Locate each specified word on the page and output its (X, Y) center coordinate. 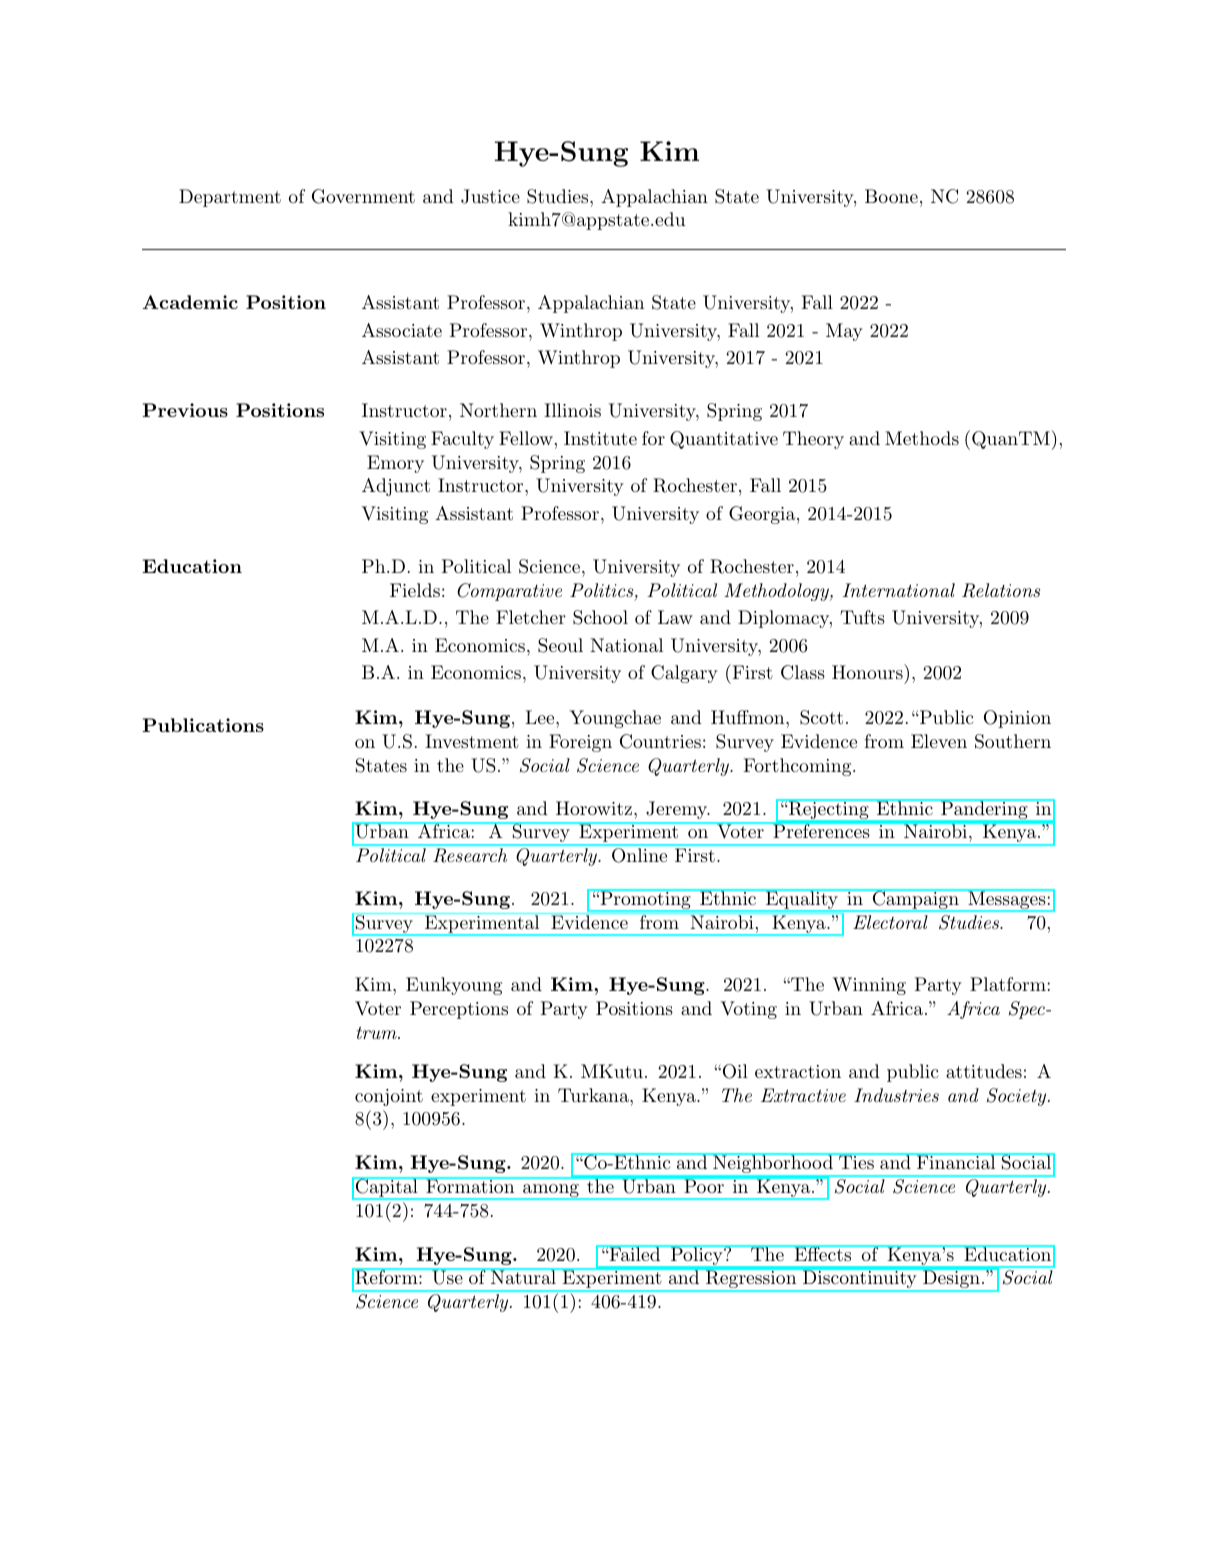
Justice (490, 196)
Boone (891, 196)
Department (230, 198)
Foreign (580, 743)
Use (447, 1277)
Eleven (939, 741)
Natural (523, 1276)
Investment (472, 741)
